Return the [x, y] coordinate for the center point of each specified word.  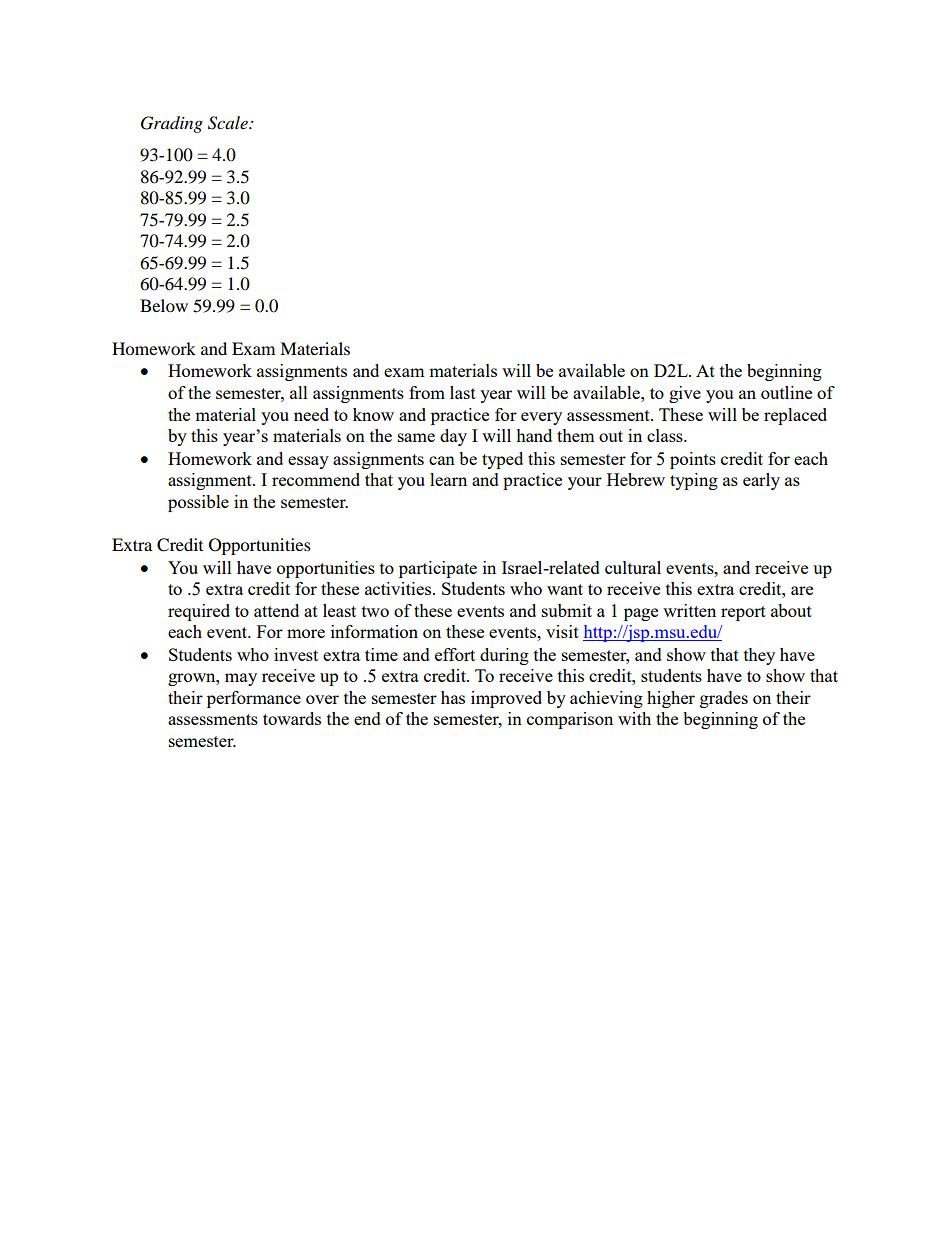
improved [506, 699]
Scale [229, 123]
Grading [172, 124]
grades [724, 699]
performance [254, 699]
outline [786, 392]
